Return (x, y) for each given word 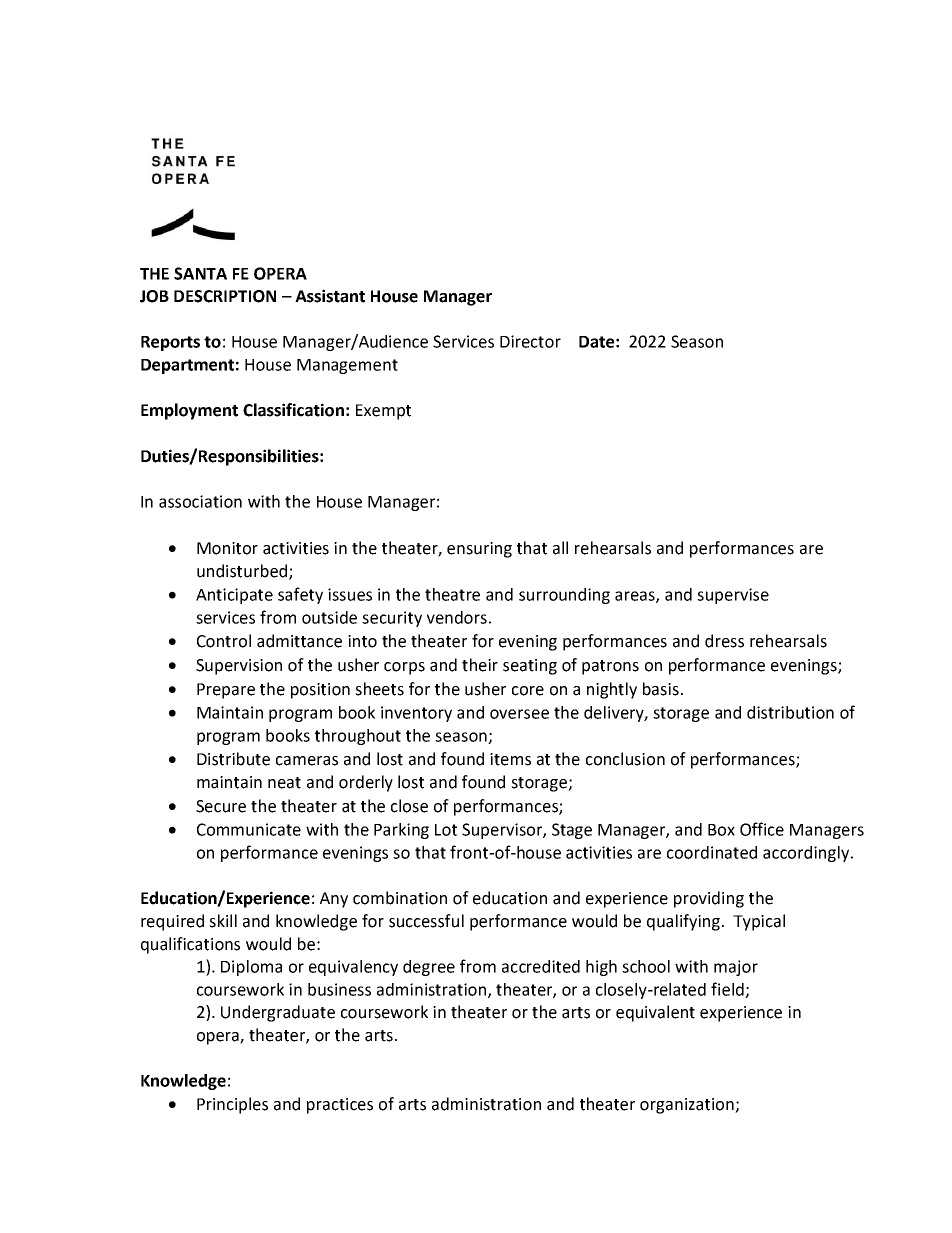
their (480, 665)
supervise (733, 596)
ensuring (479, 550)
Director (530, 341)
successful (426, 921)
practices (340, 1106)
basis (661, 689)
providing (709, 899)
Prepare (226, 691)
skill (223, 921)
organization (688, 1106)
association (200, 501)
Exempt (383, 412)
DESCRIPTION (225, 296)
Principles (232, 1105)
